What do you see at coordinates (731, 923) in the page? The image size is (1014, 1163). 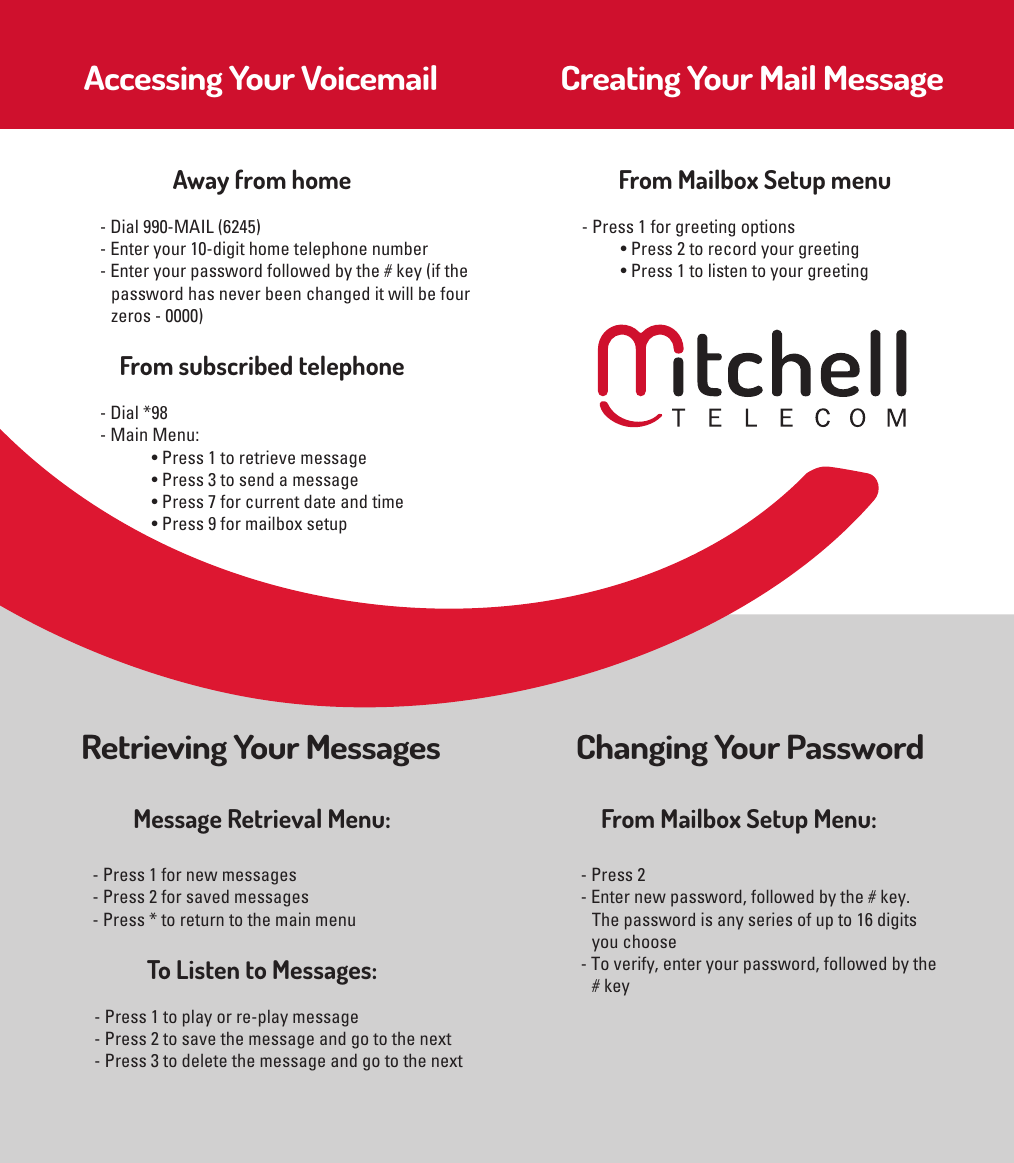 I see `any` at bounding box center [731, 923].
